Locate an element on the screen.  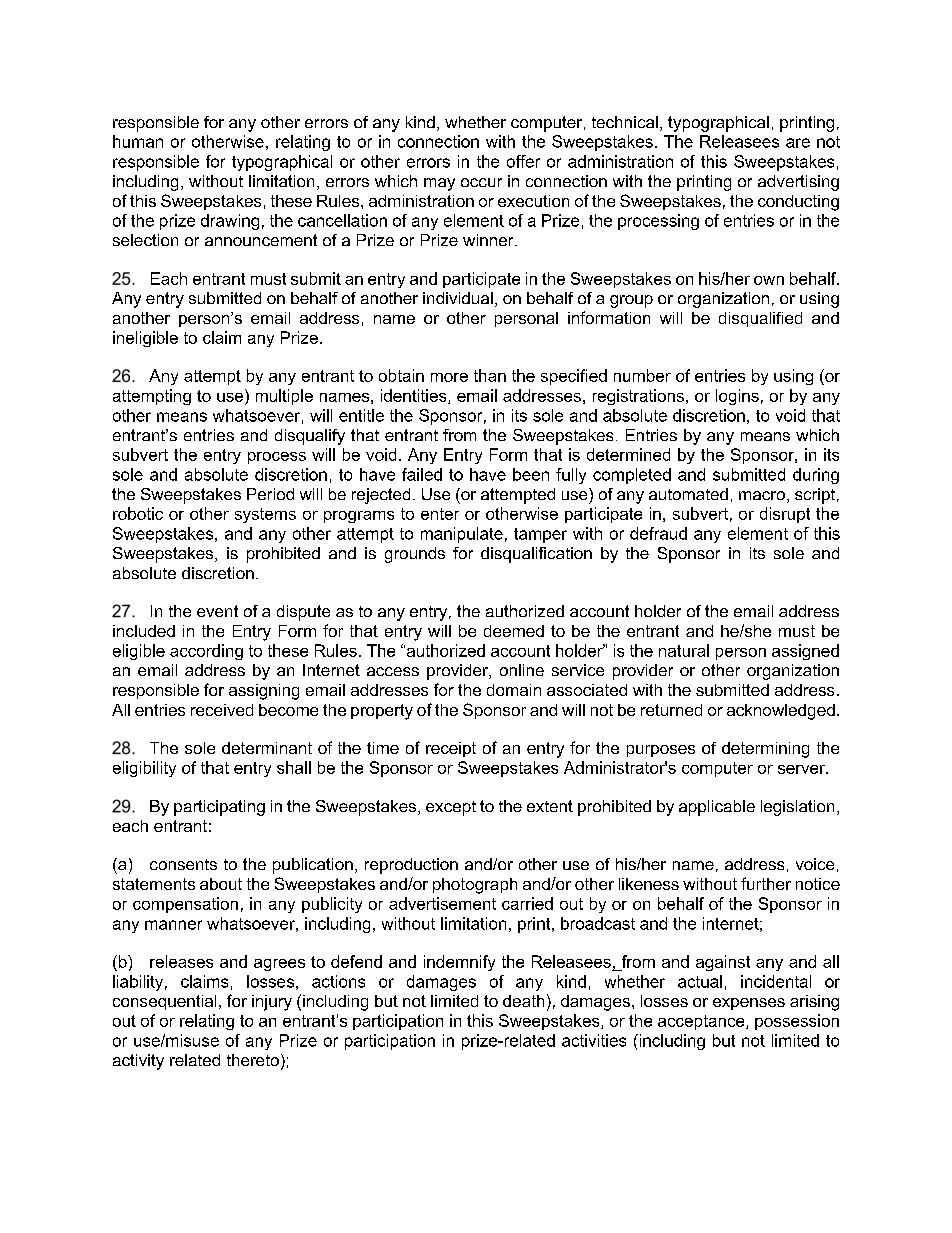
thereto is located at coordinates (253, 1060).
